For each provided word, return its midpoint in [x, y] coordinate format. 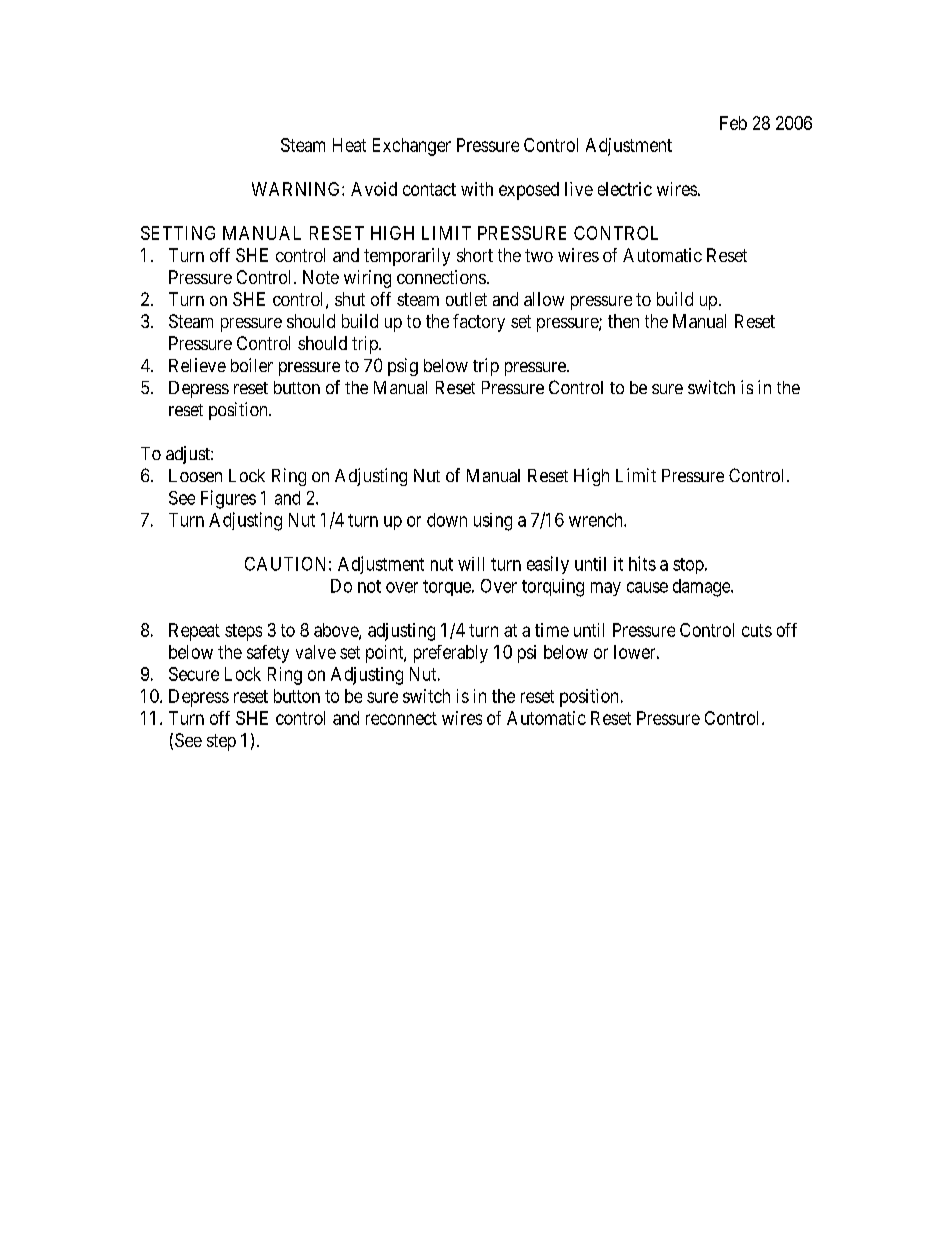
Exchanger [412, 147]
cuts [757, 630]
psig [403, 367]
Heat [349, 145]
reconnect [401, 718]
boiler [252, 365]
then [623, 321]
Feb [733, 123]
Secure [194, 674]
